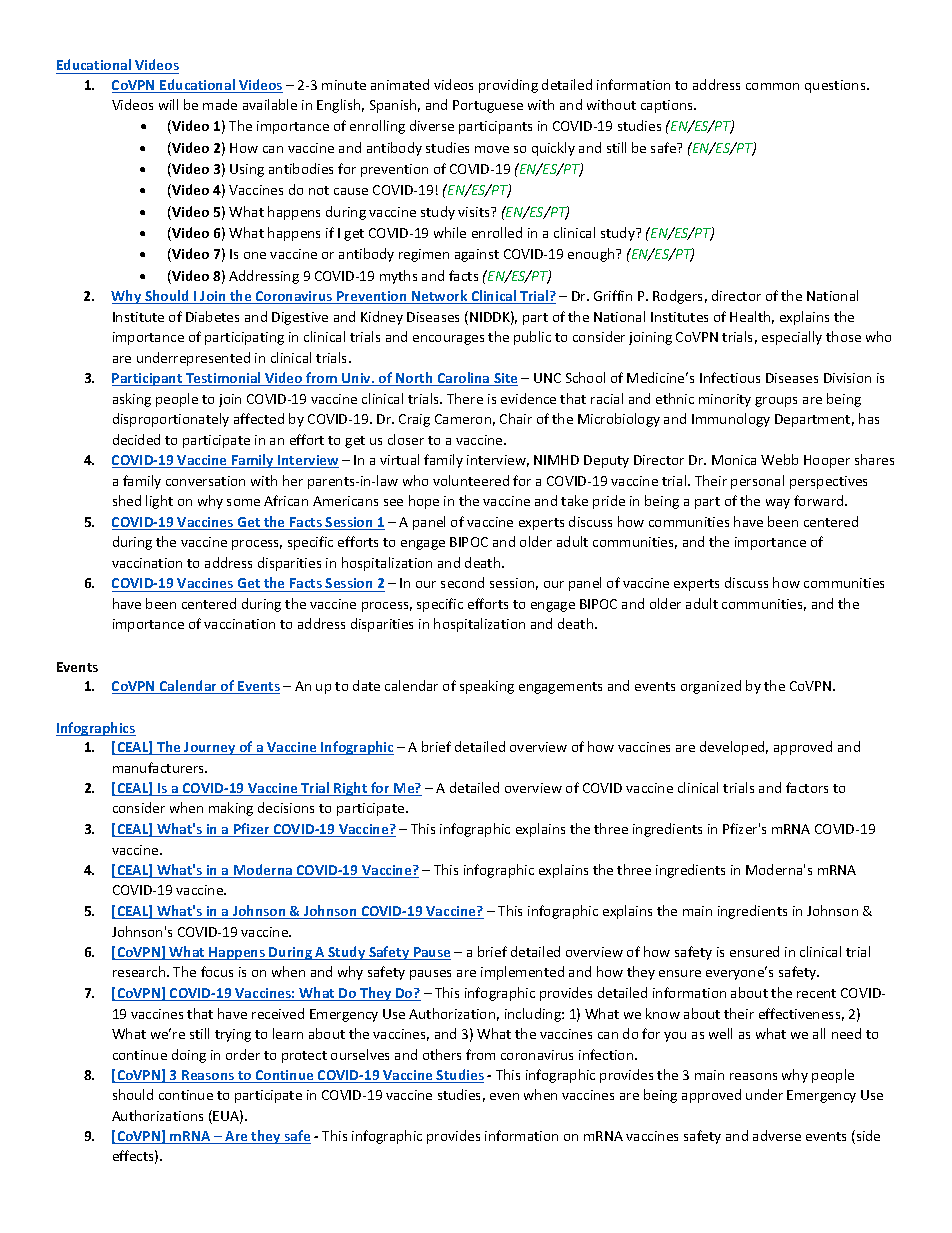 This document has height=1233, width=952. Describe the element at coordinates (220, 104) in the document. I see `made` at that location.
